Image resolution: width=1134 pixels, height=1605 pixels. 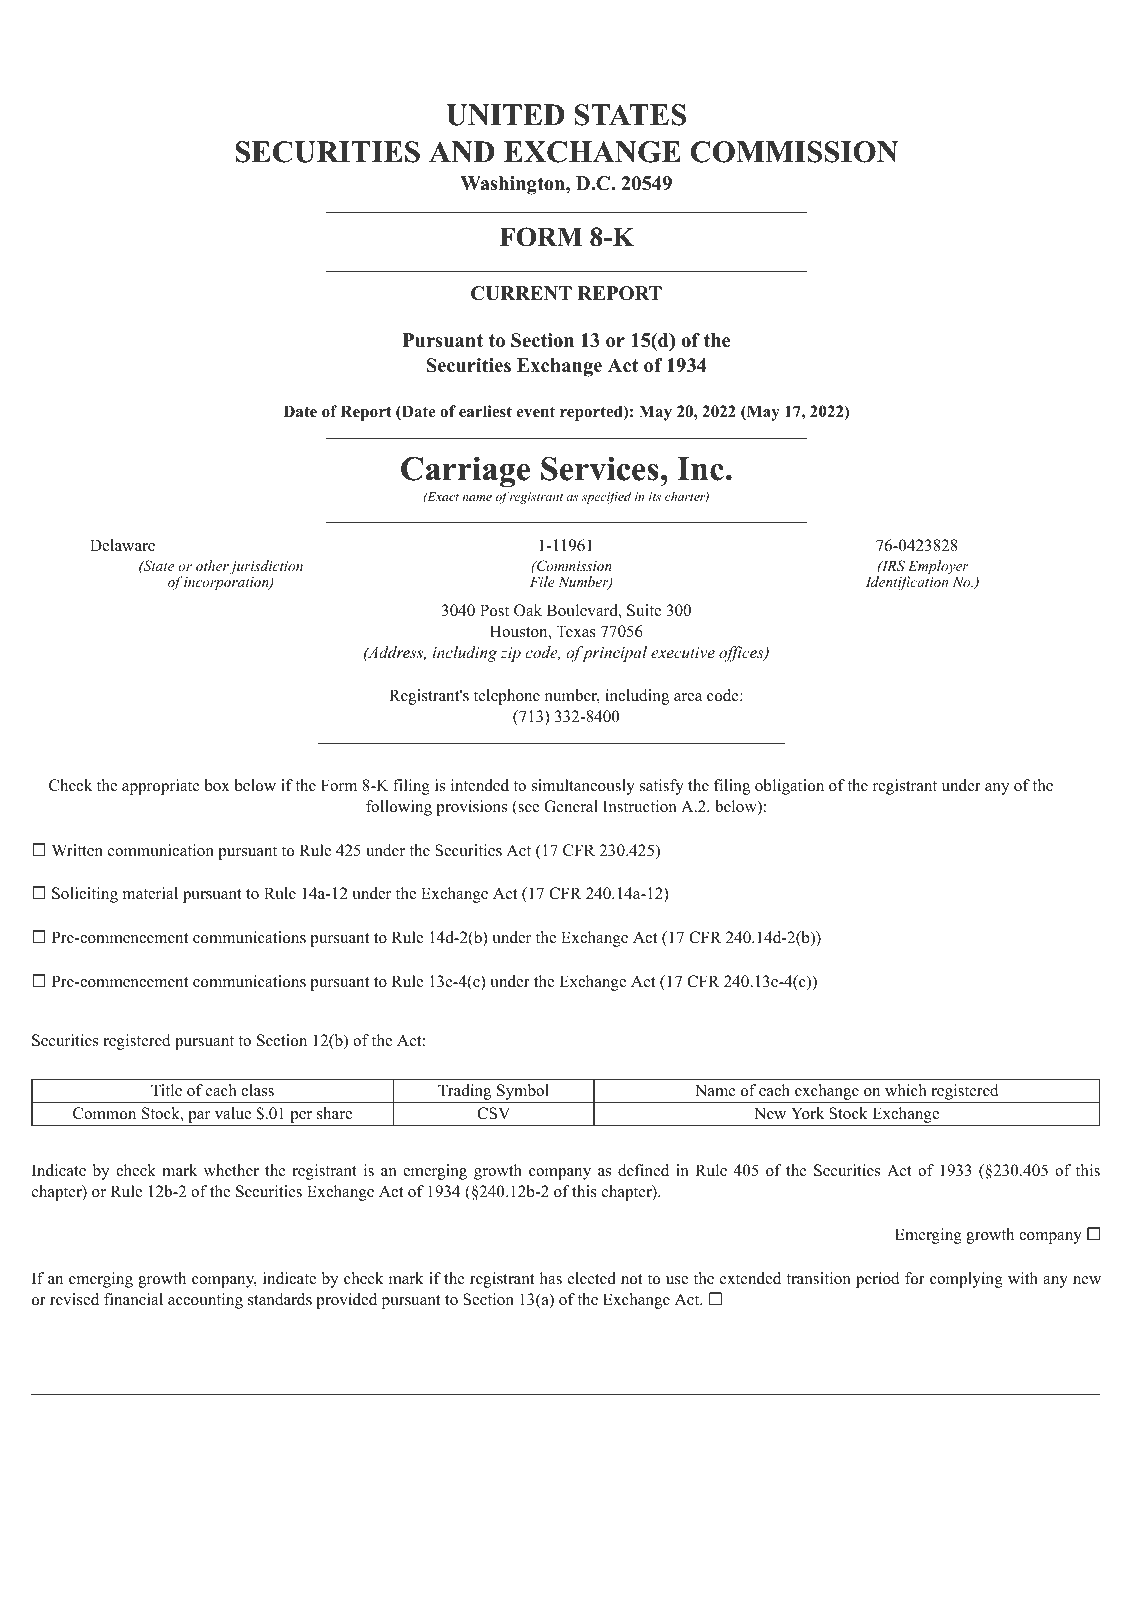 I want to click on CURRENT, so click(x=521, y=293).
